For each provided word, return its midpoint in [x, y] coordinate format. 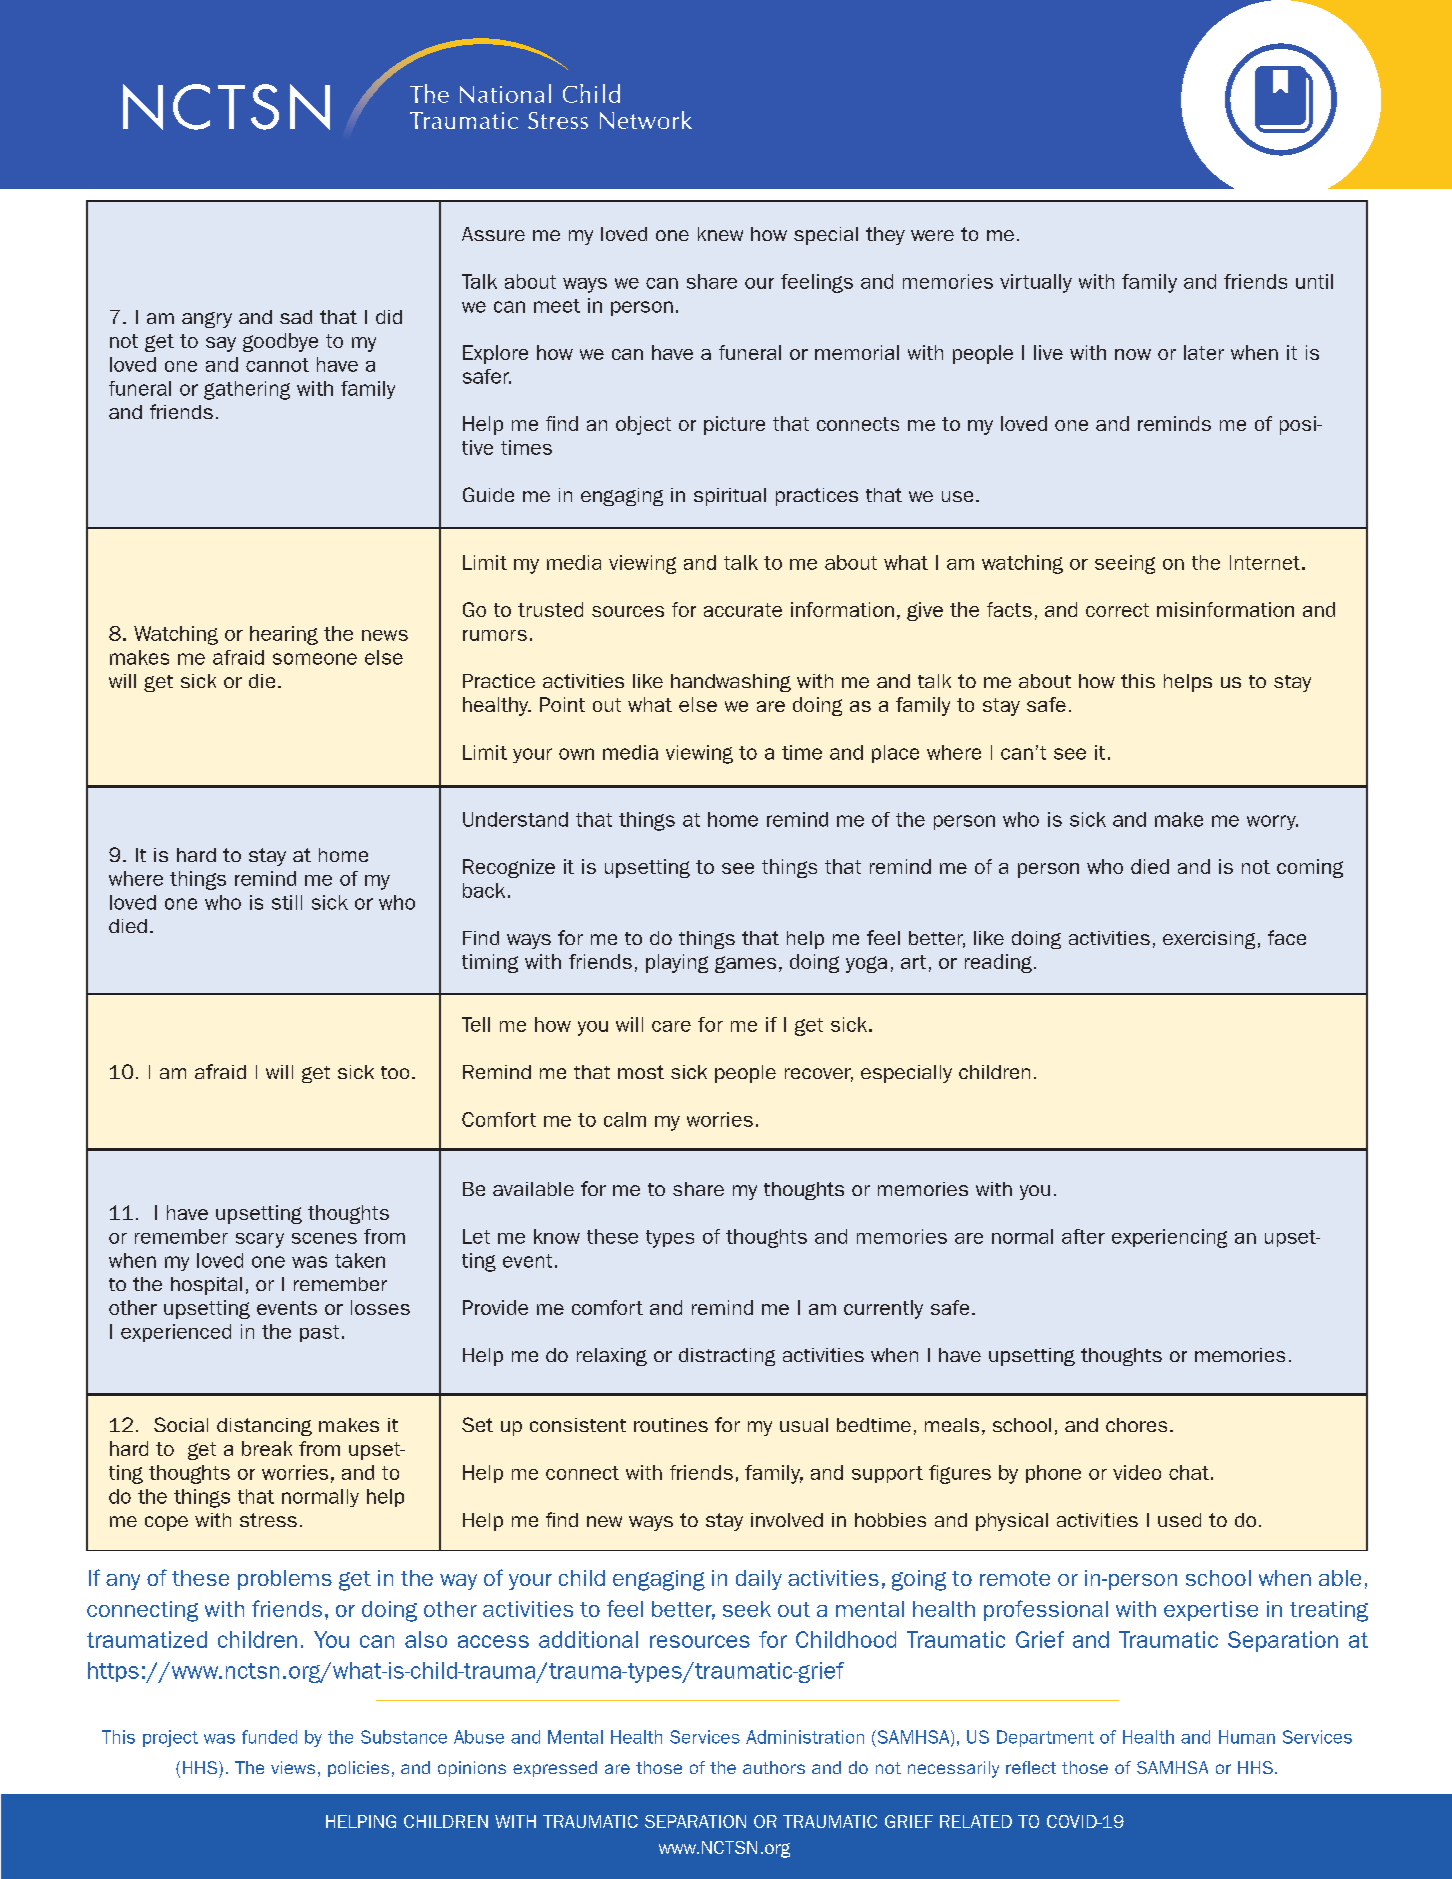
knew [720, 234]
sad [296, 317]
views [293, 1767]
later [1204, 352]
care [671, 1026]
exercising [1209, 940]
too [395, 1072]
